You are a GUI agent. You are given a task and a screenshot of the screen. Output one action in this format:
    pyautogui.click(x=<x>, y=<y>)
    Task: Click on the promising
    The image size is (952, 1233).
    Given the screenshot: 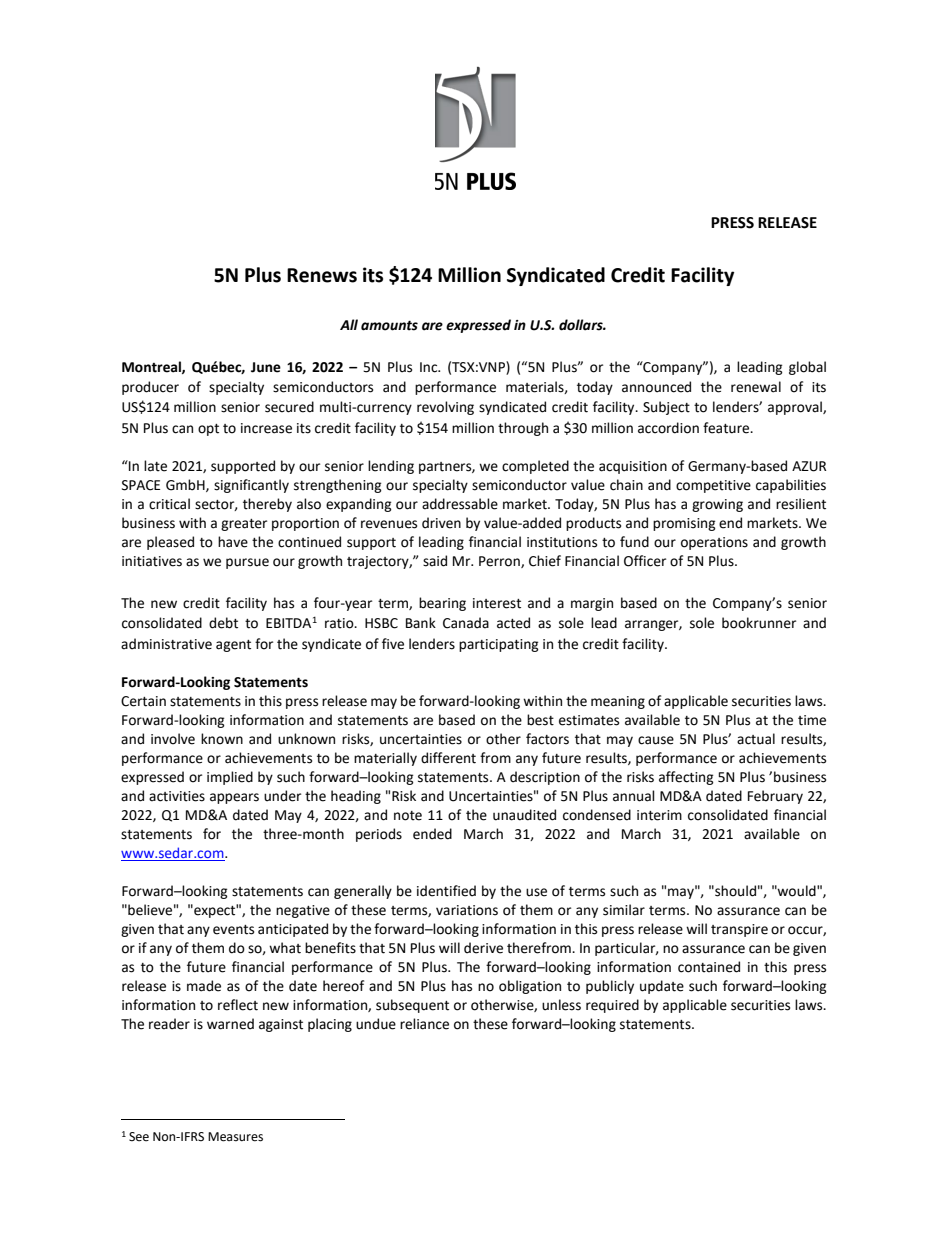 What is the action you would take?
    pyautogui.click(x=684, y=524)
